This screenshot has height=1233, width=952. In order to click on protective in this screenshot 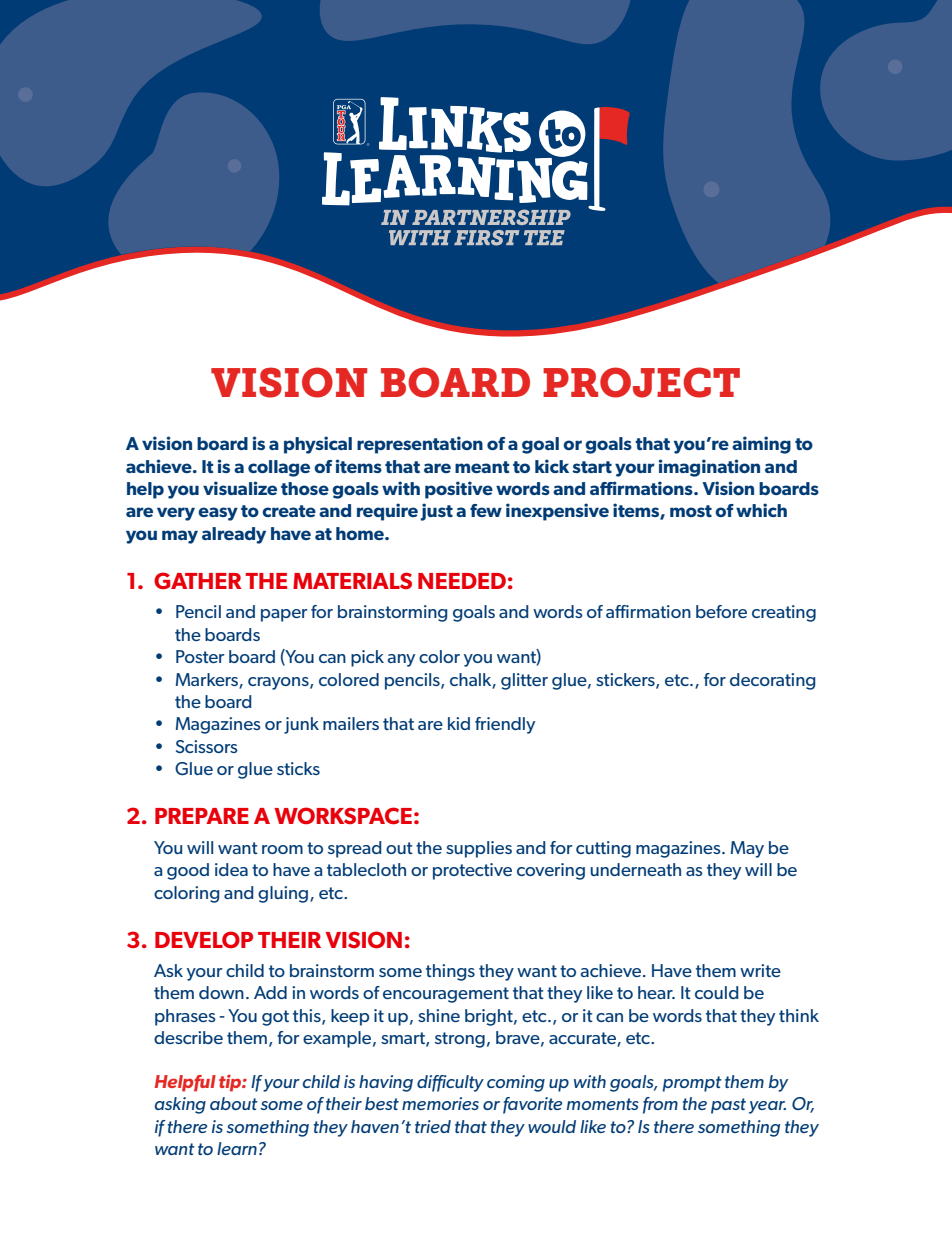, I will do `click(472, 871)`.
